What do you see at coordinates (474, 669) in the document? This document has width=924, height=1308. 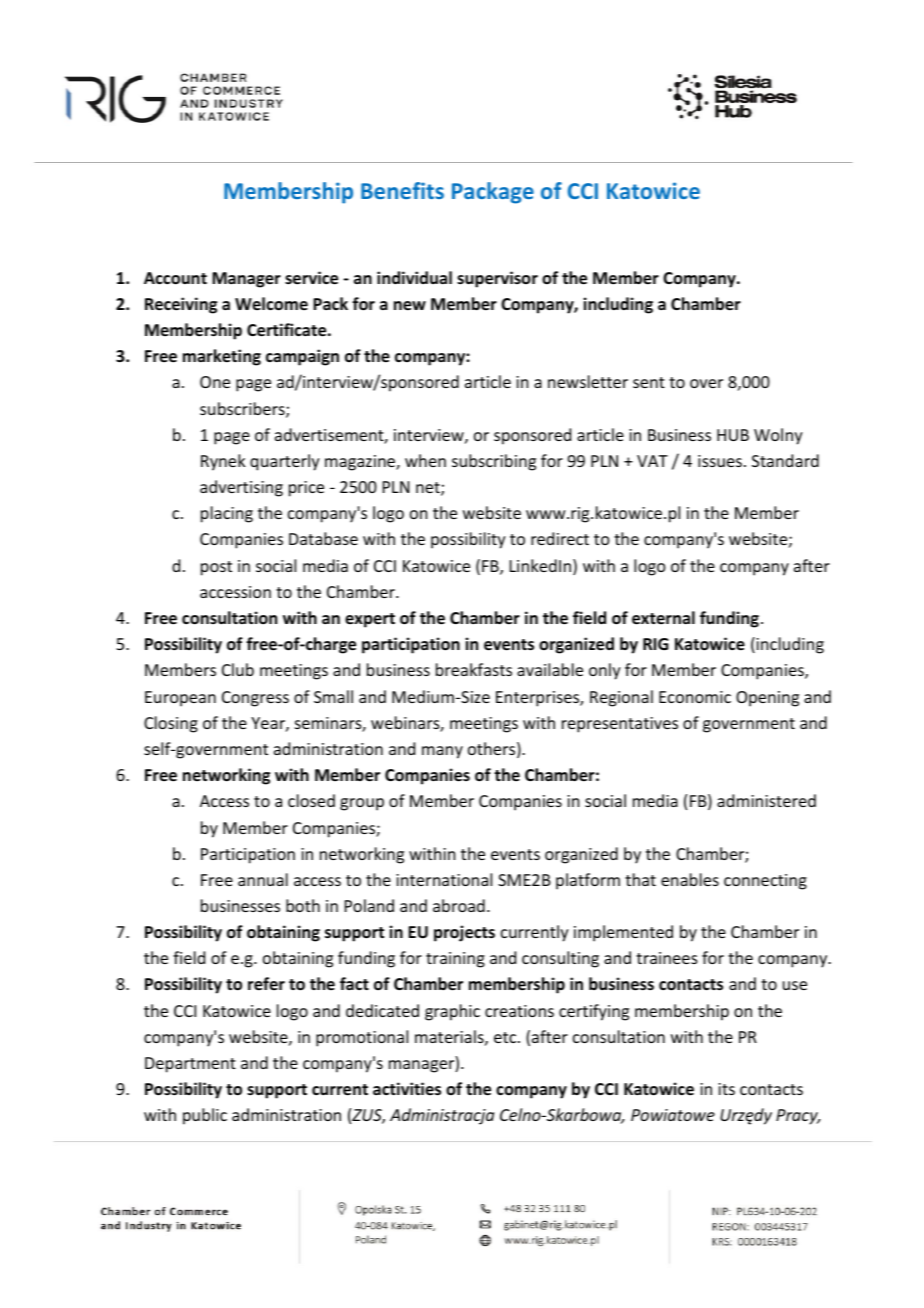 I see `breakfasts` at bounding box center [474, 669].
